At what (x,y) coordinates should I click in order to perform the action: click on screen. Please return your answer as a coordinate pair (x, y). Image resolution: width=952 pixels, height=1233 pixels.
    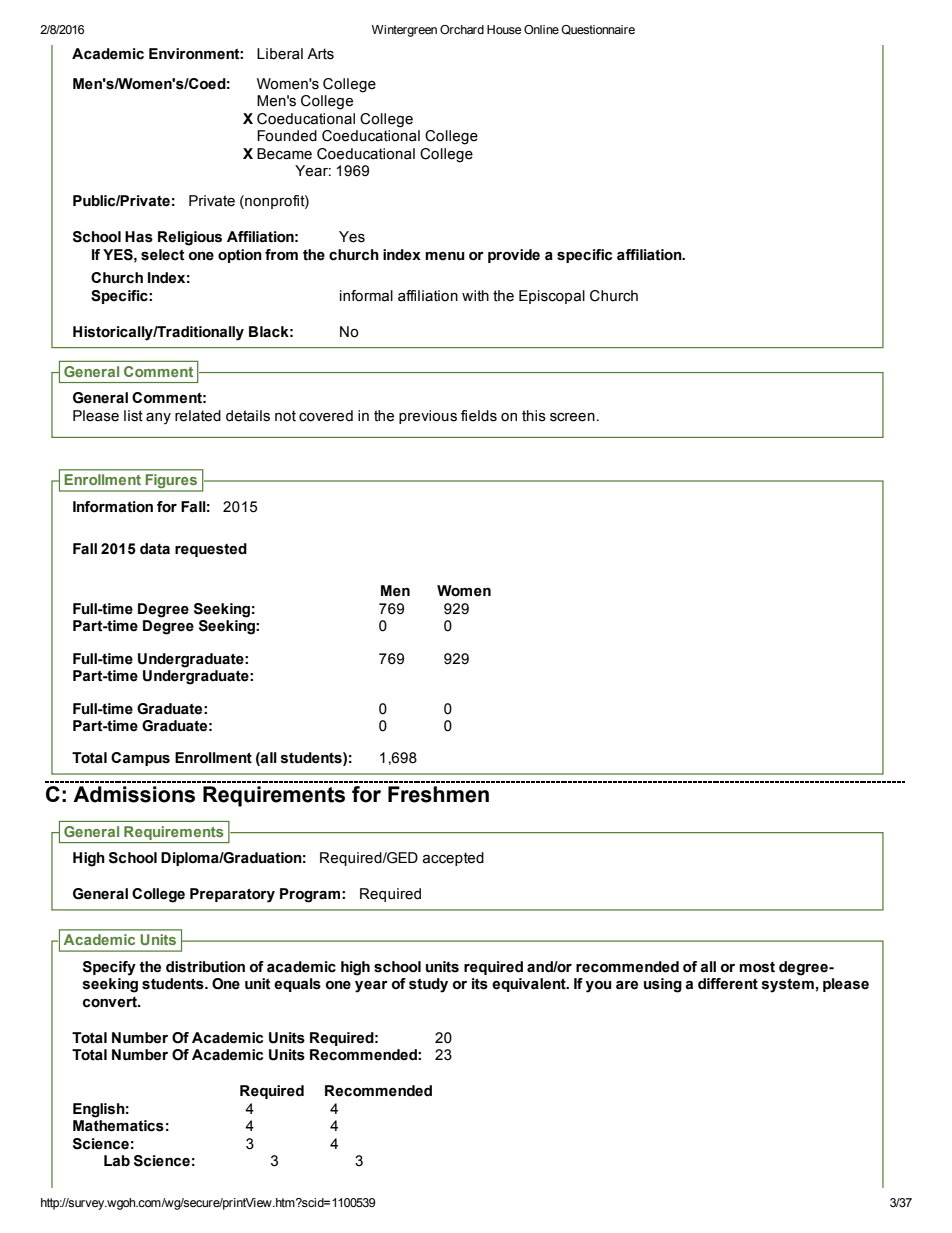
    Looking at the image, I should click on (572, 417).
